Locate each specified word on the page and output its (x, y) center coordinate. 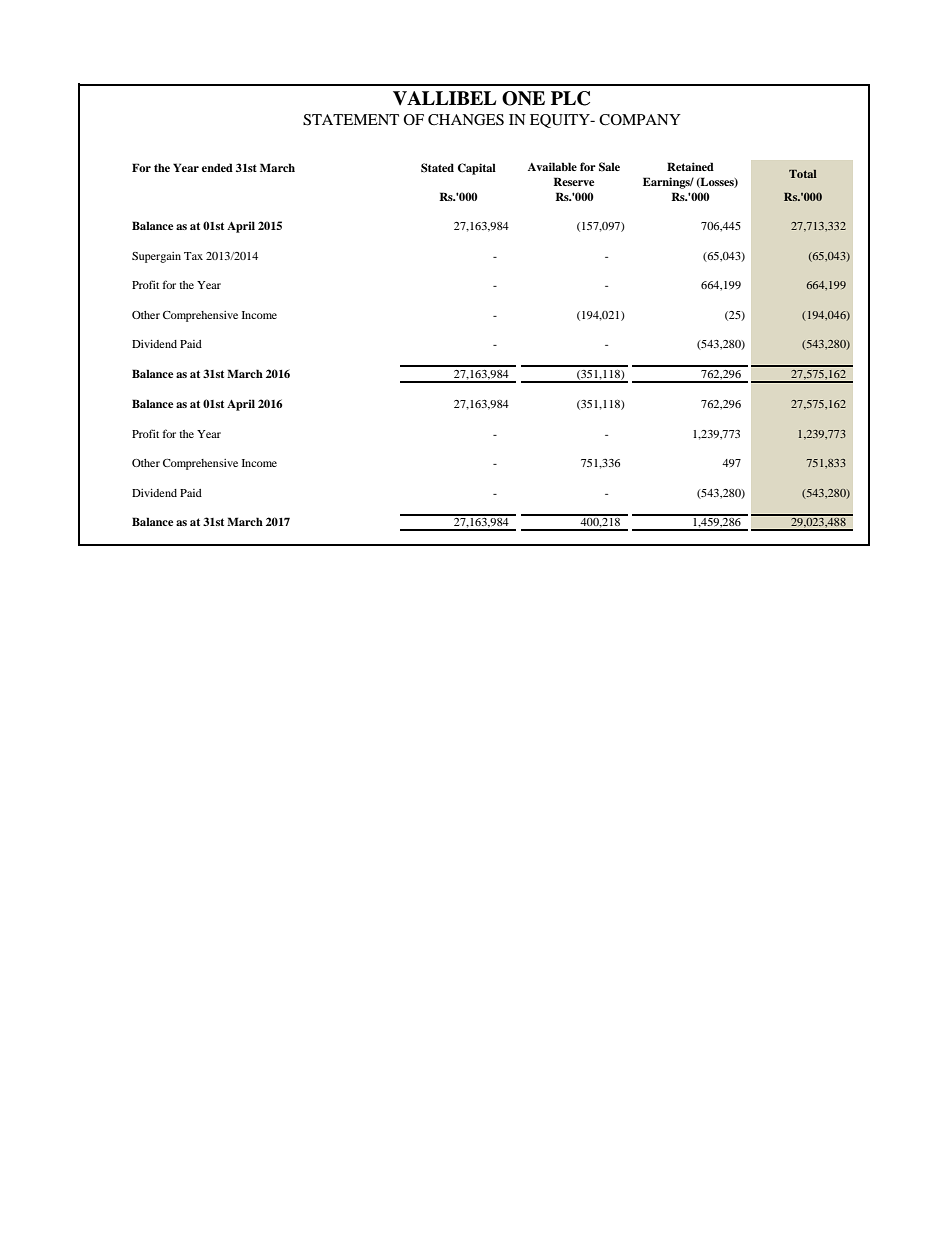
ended (217, 167)
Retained (690, 166)
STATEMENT (351, 120)
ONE (523, 98)
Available (552, 166)
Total (803, 173)
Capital (477, 169)
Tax (193, 256)
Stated (437, 168)
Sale (609, 167)
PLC (570, 98)
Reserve (573, 181)
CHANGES (466, 120)
